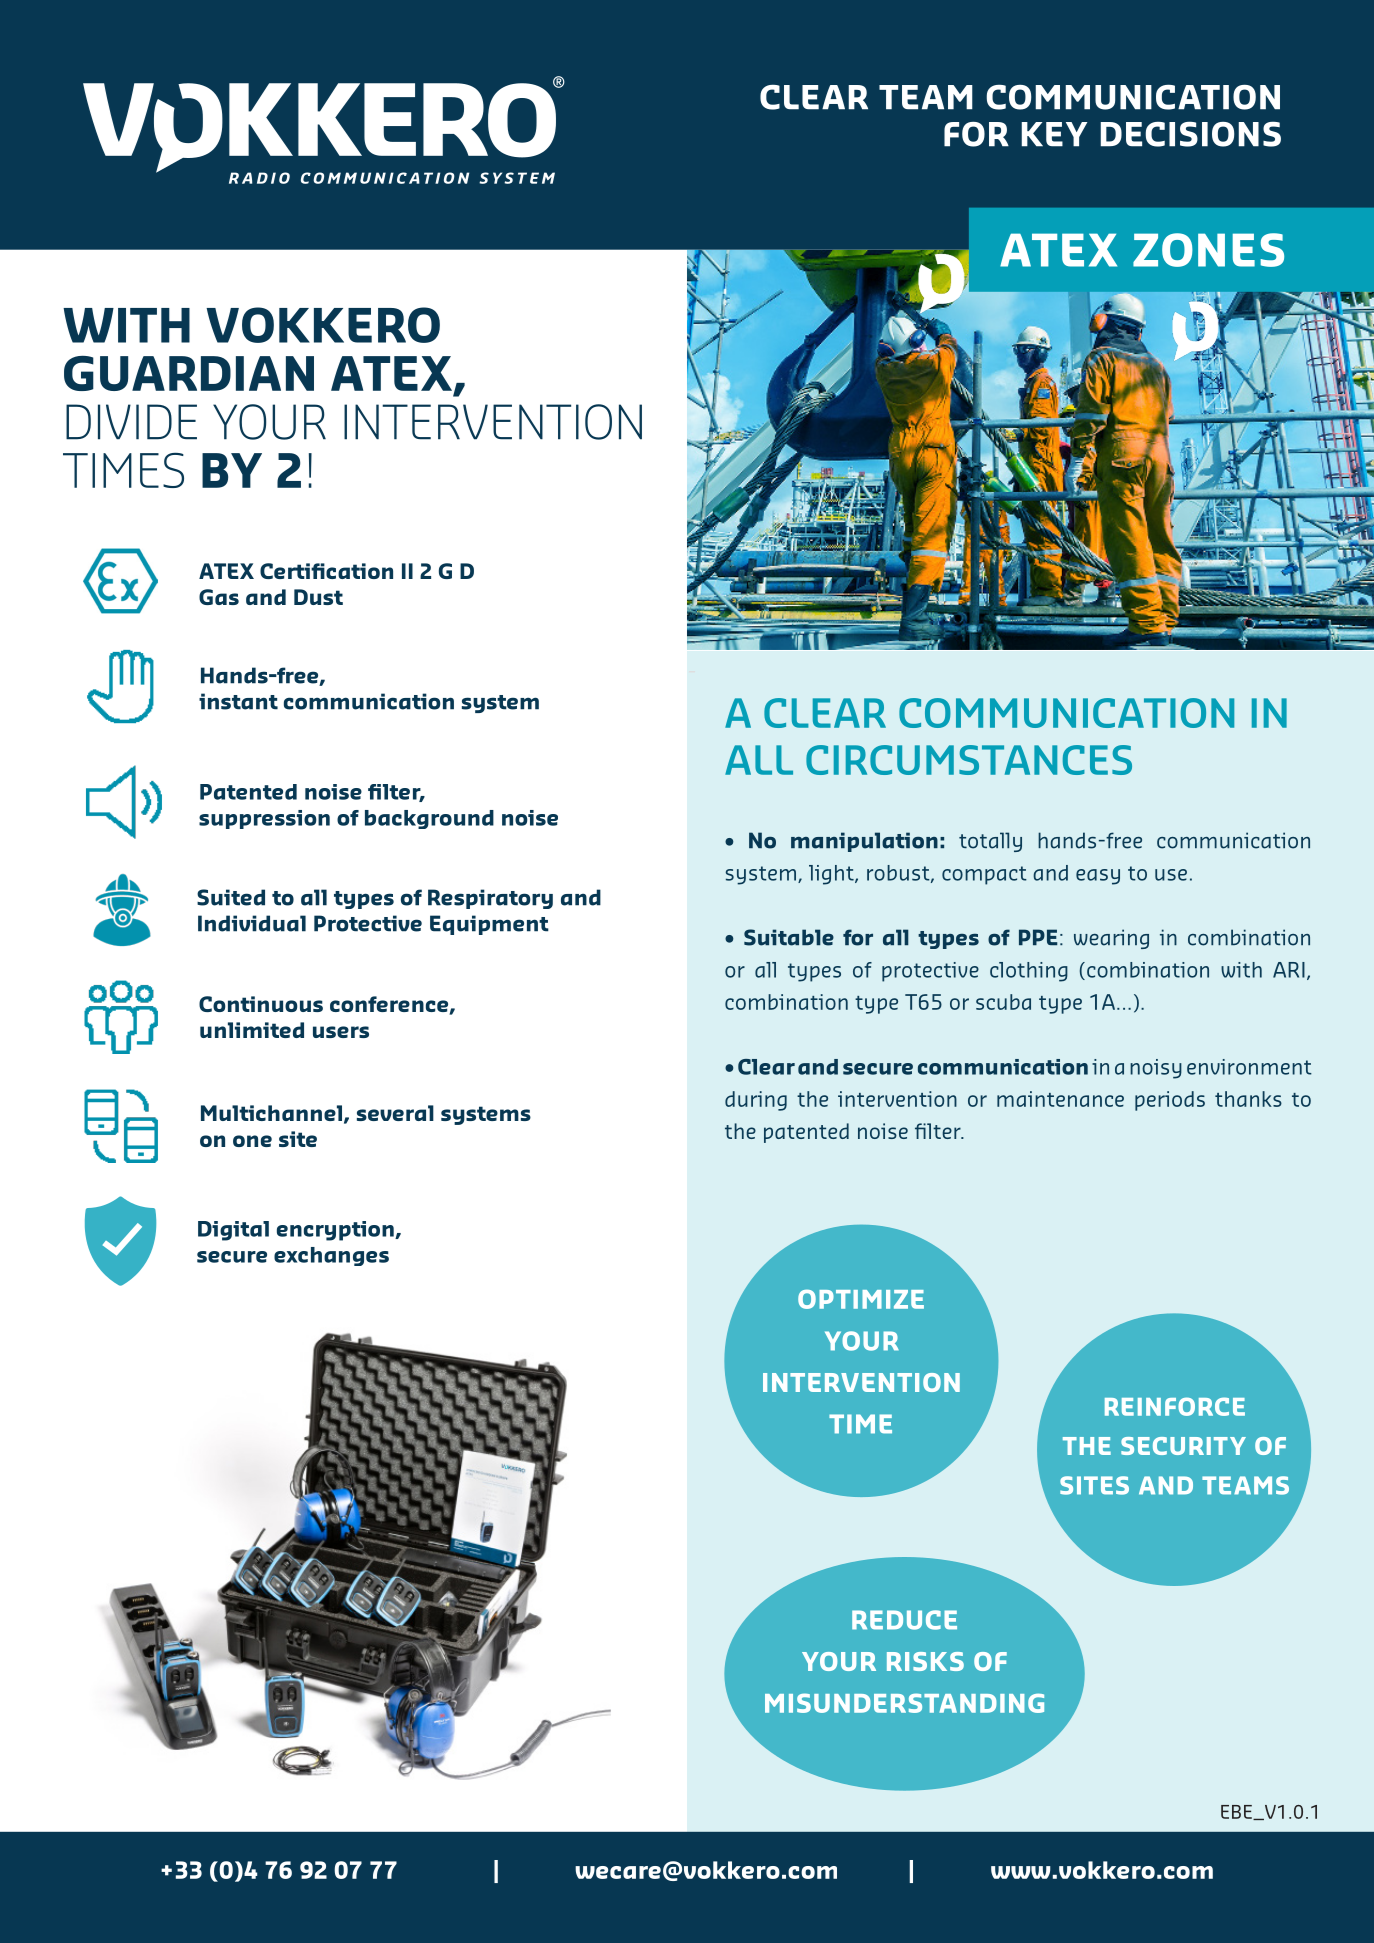 The height and width of the page is (1943, 1374). Describe the element at coordinates (326, 571) in the page. I see `Certification` at that location.
